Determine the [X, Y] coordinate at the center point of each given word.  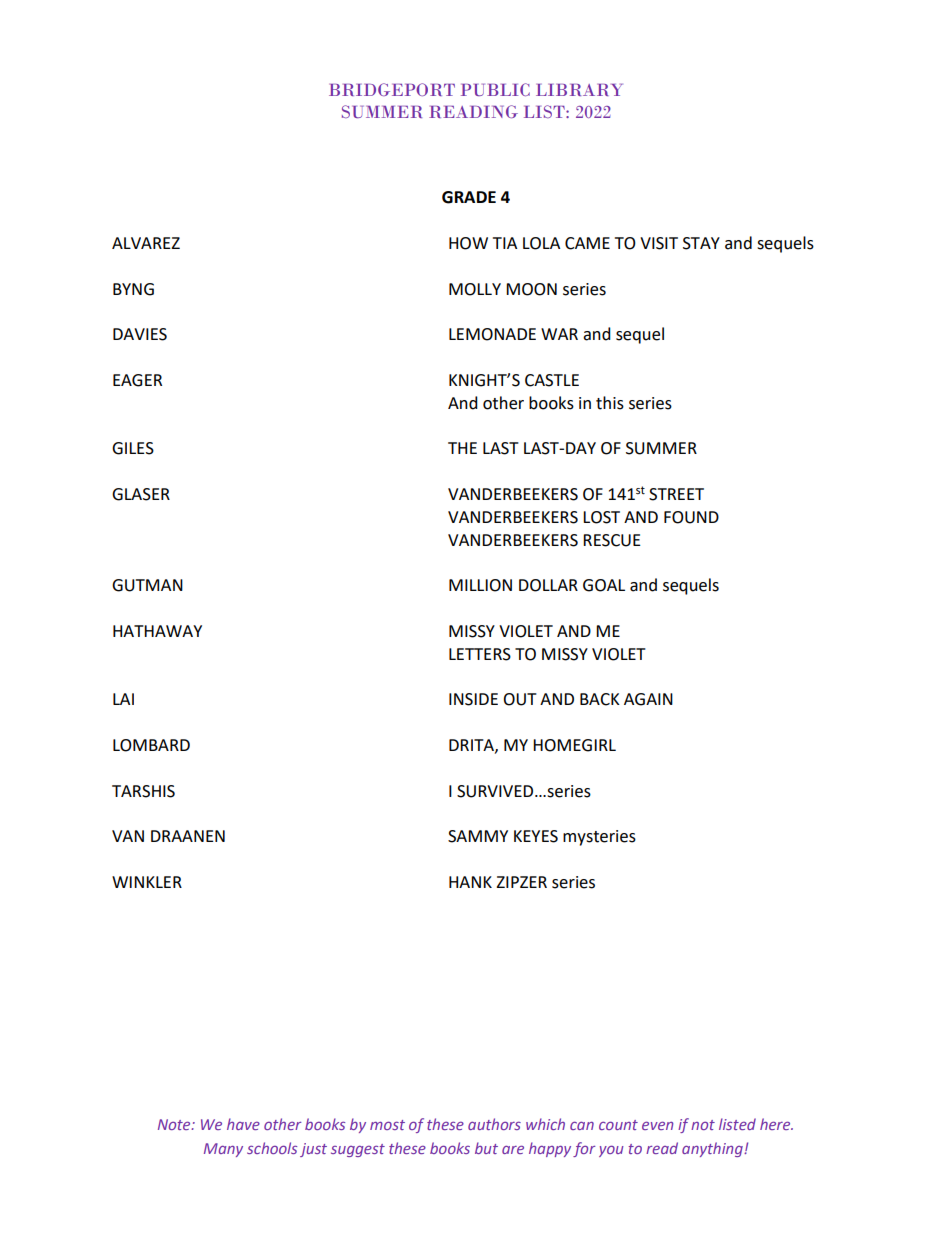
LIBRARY [579, 90]
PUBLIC [495, 89]
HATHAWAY [157, 631]
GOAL [604, 585]
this [610, 403]
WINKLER [147, 882]
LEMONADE [492, 334]
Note [175, 1124]
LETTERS [480, 654]
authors [494, 1124]
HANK [470, 882]
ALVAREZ [146, 243]
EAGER [137, 380]
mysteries [599, 838]
